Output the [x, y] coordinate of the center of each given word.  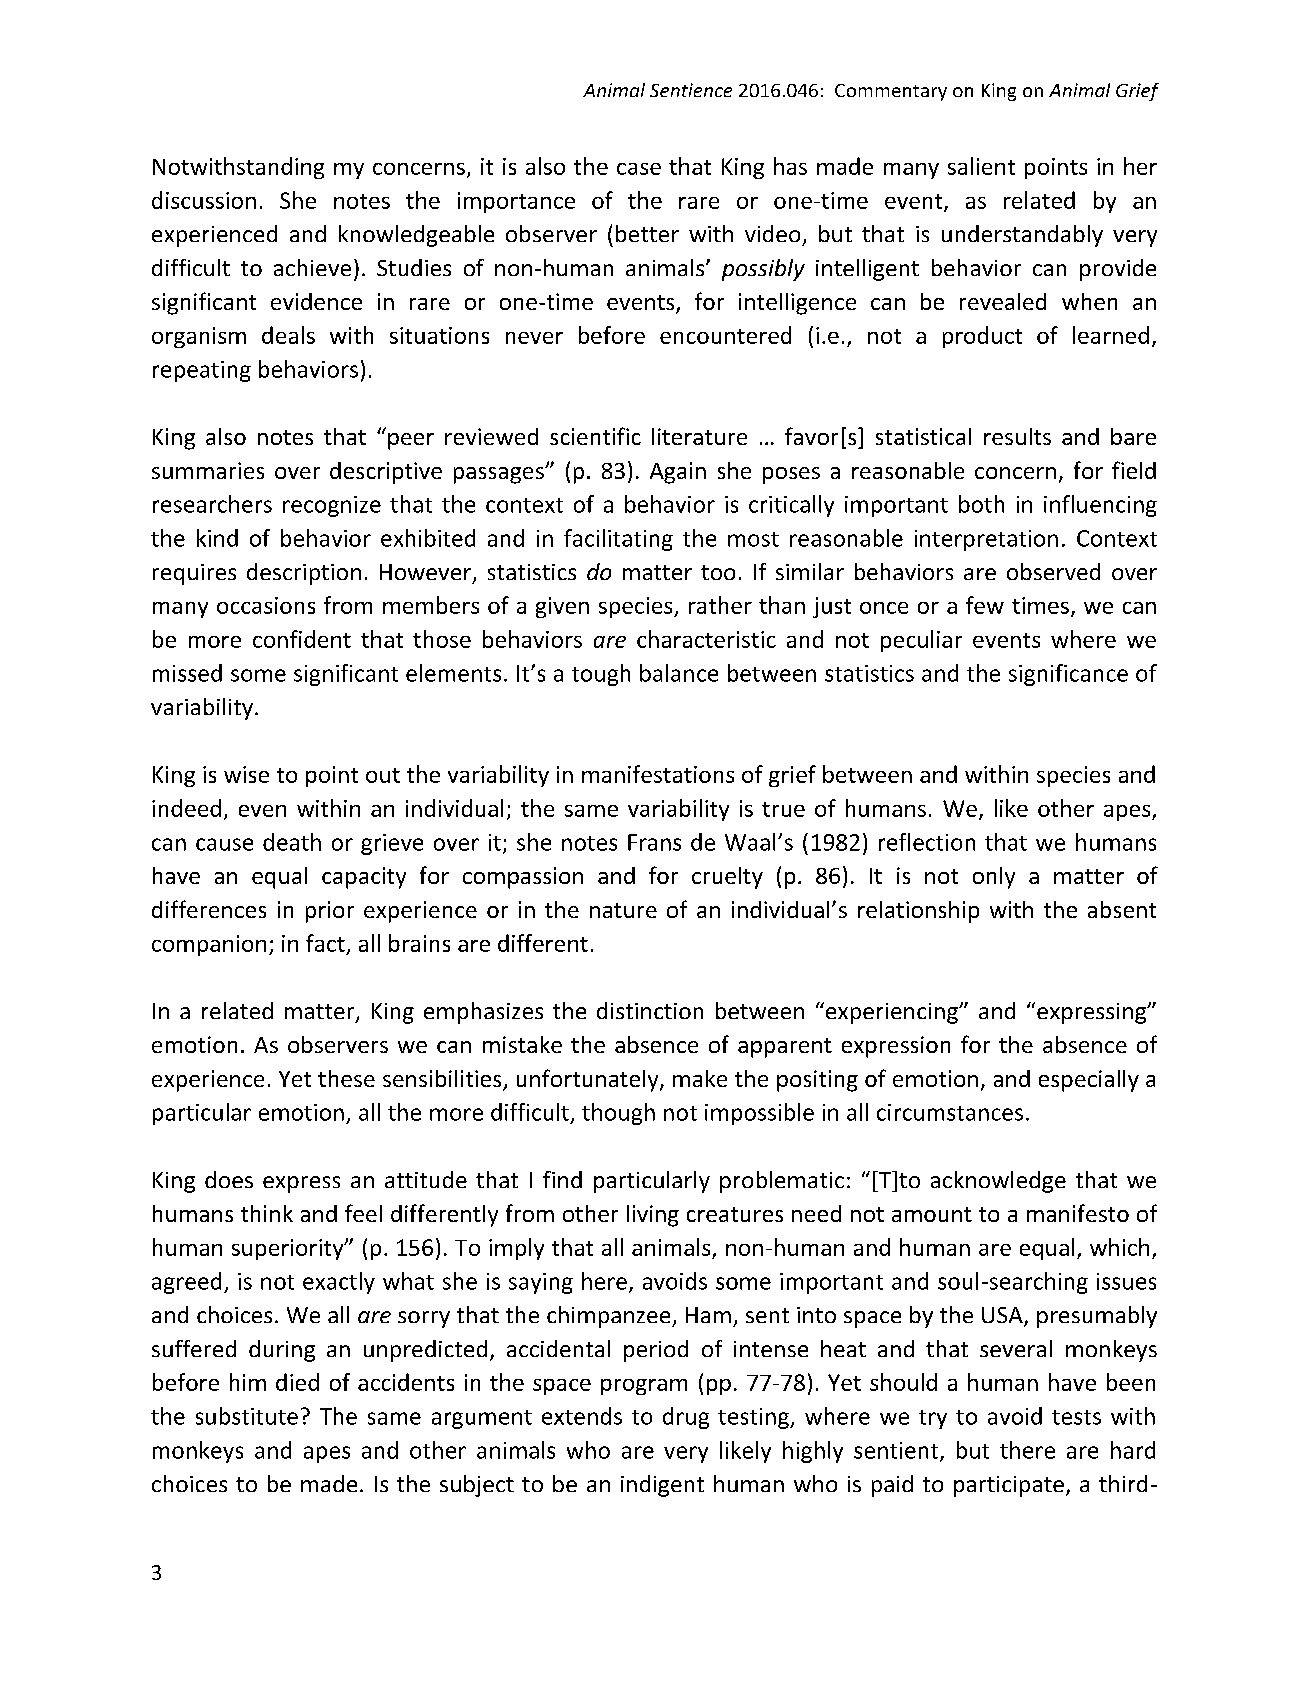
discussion [204, 200]
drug [686, 1418]
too [718, 572]
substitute [247, 1416]
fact [325, 943]
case [639, 169]
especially [1089, 1081]
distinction [650, 1010]
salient [981, 166]
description [304, 574]
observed [1053, 571]
